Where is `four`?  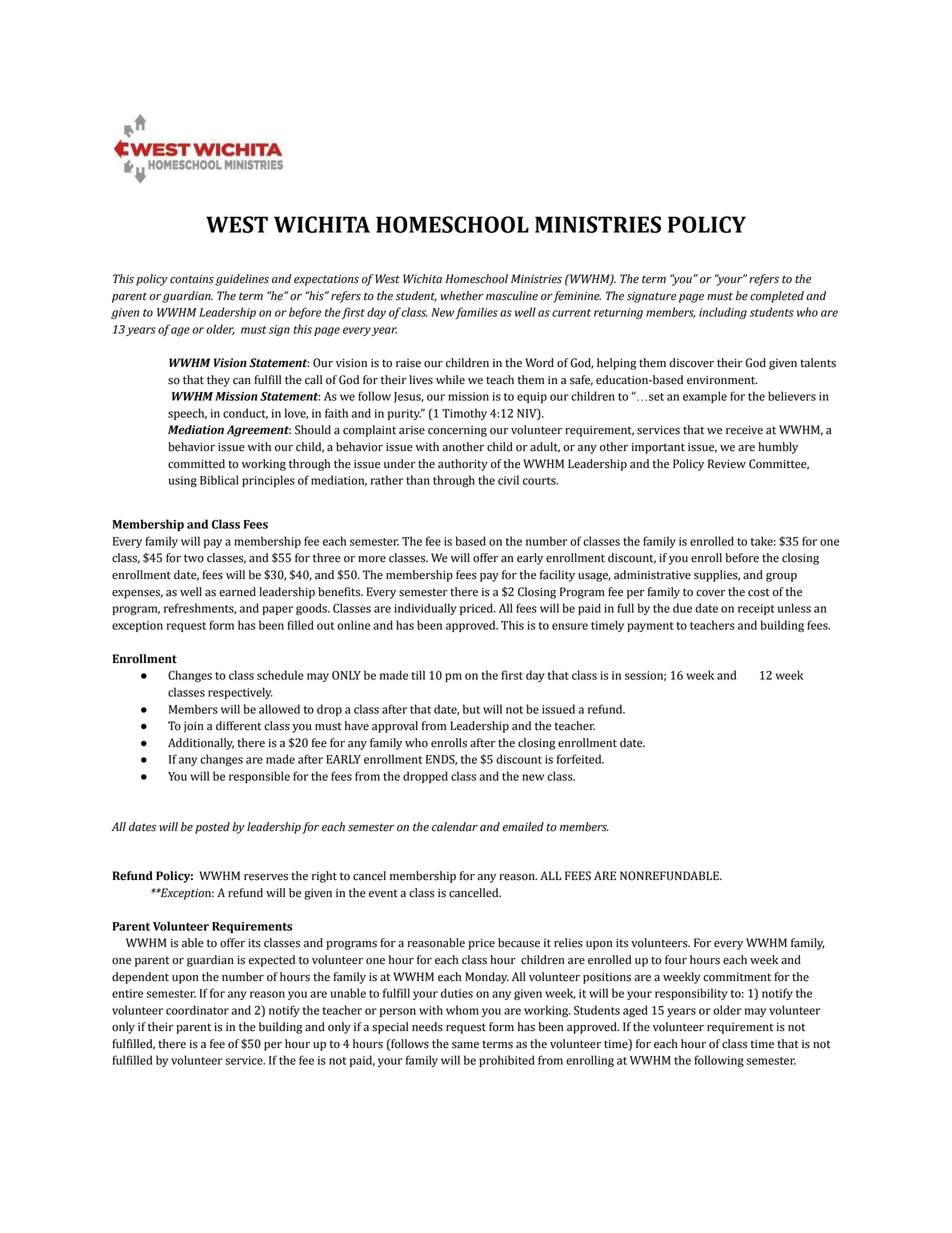 four is located at coordinates (676, 960).
